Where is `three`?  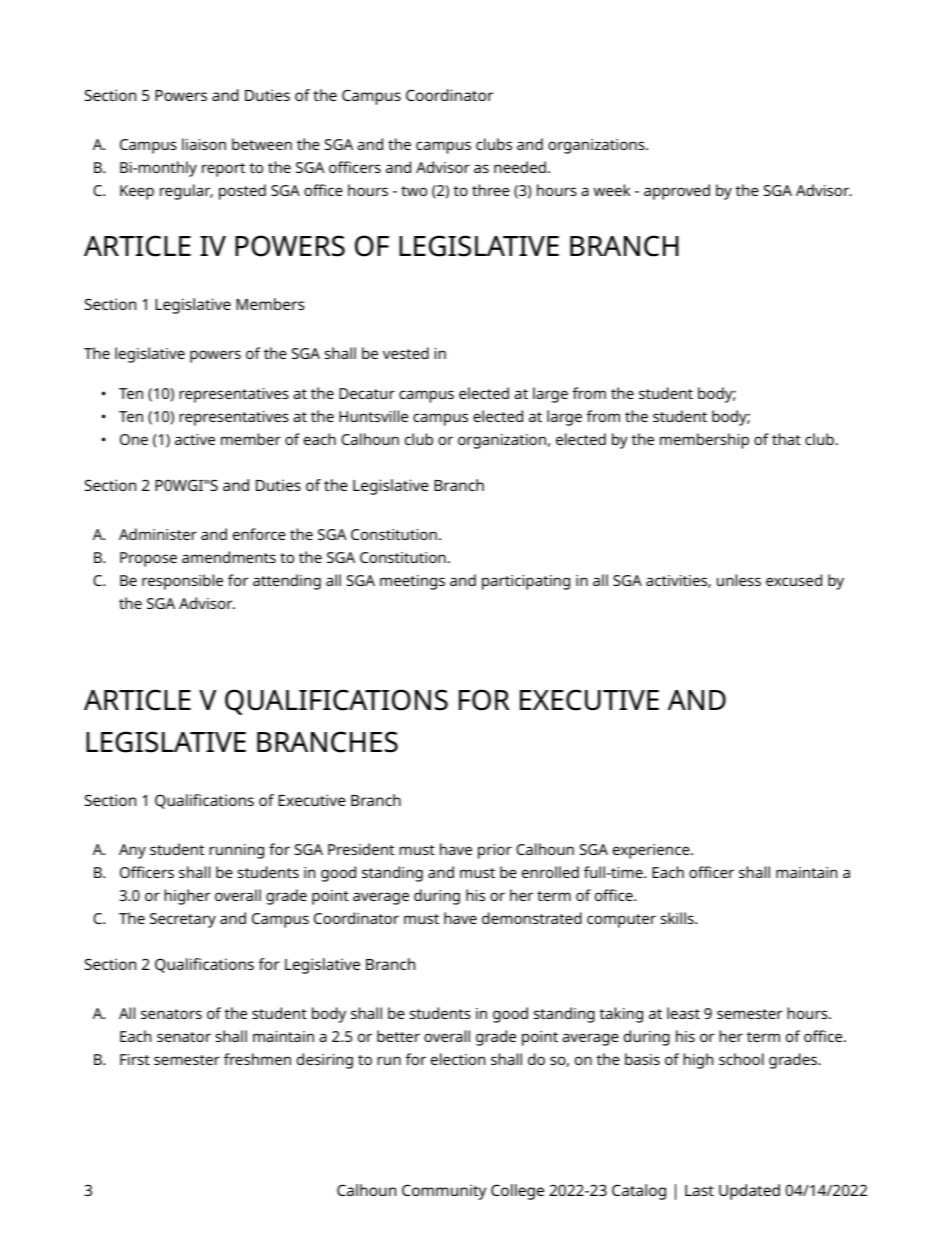
three is located at coordinates (491, 190).
